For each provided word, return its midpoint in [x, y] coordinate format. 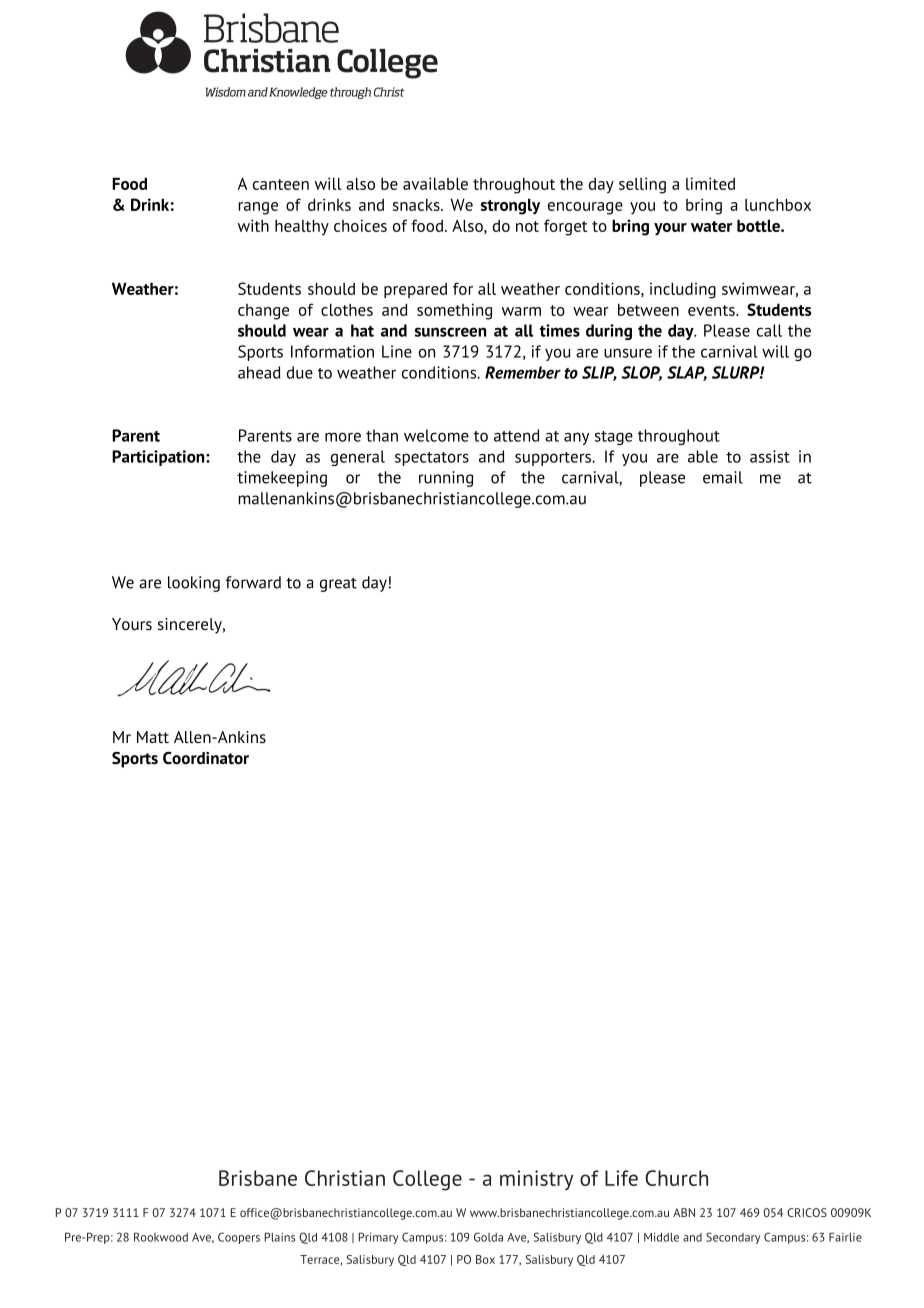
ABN [684, 1212]
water [711, 226]
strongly [510, 206]
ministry [536, 1180]
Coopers [239, 1238]
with [253, 225]
